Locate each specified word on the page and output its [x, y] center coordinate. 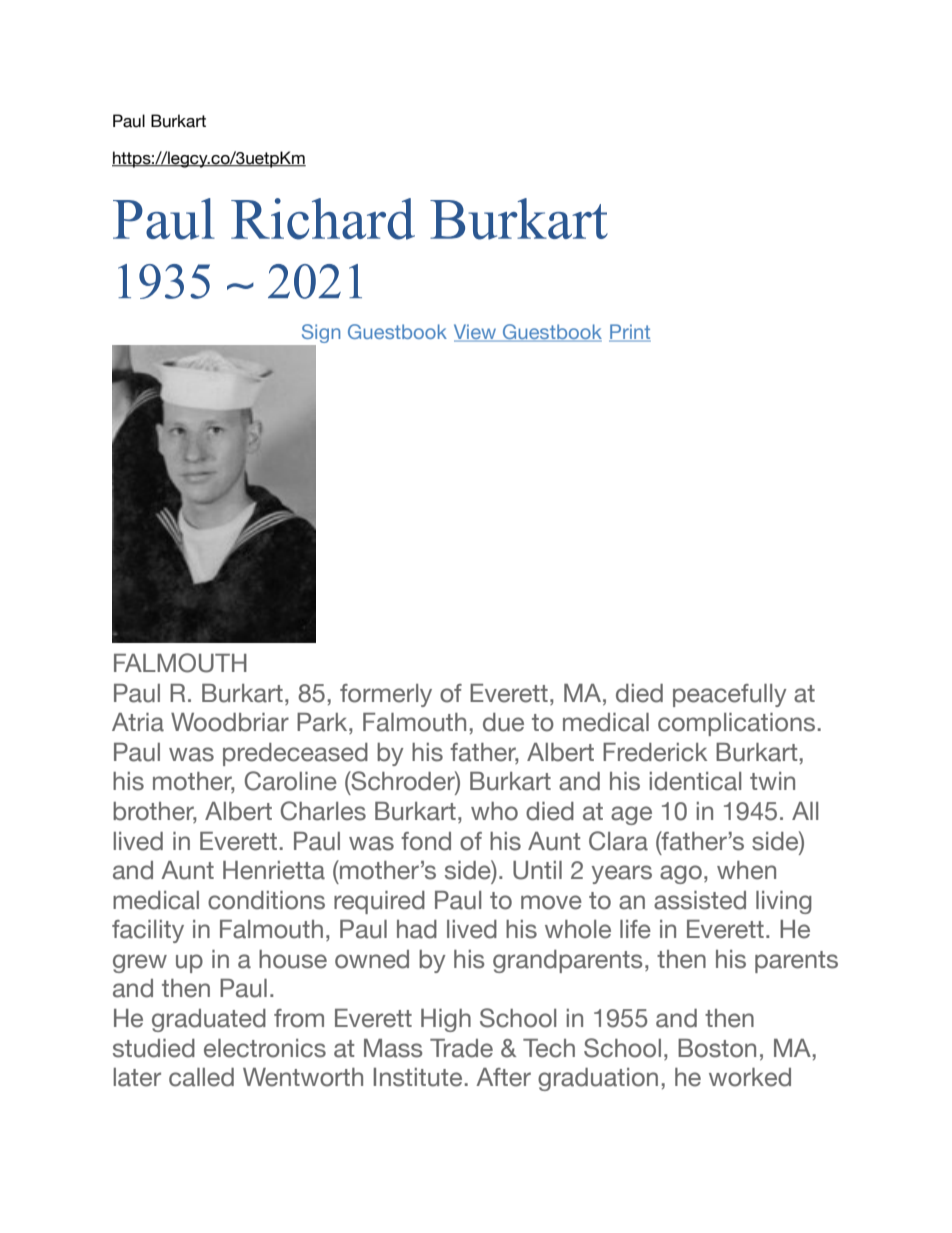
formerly [386, 695]
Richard [323, 219]
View [476, 333]
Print [630, 332]
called [201, 1077]
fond [426, 841]
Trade [461, 1048]
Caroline [291, 781]
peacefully [730, 695]
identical [695, 781]
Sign [319, 335]
